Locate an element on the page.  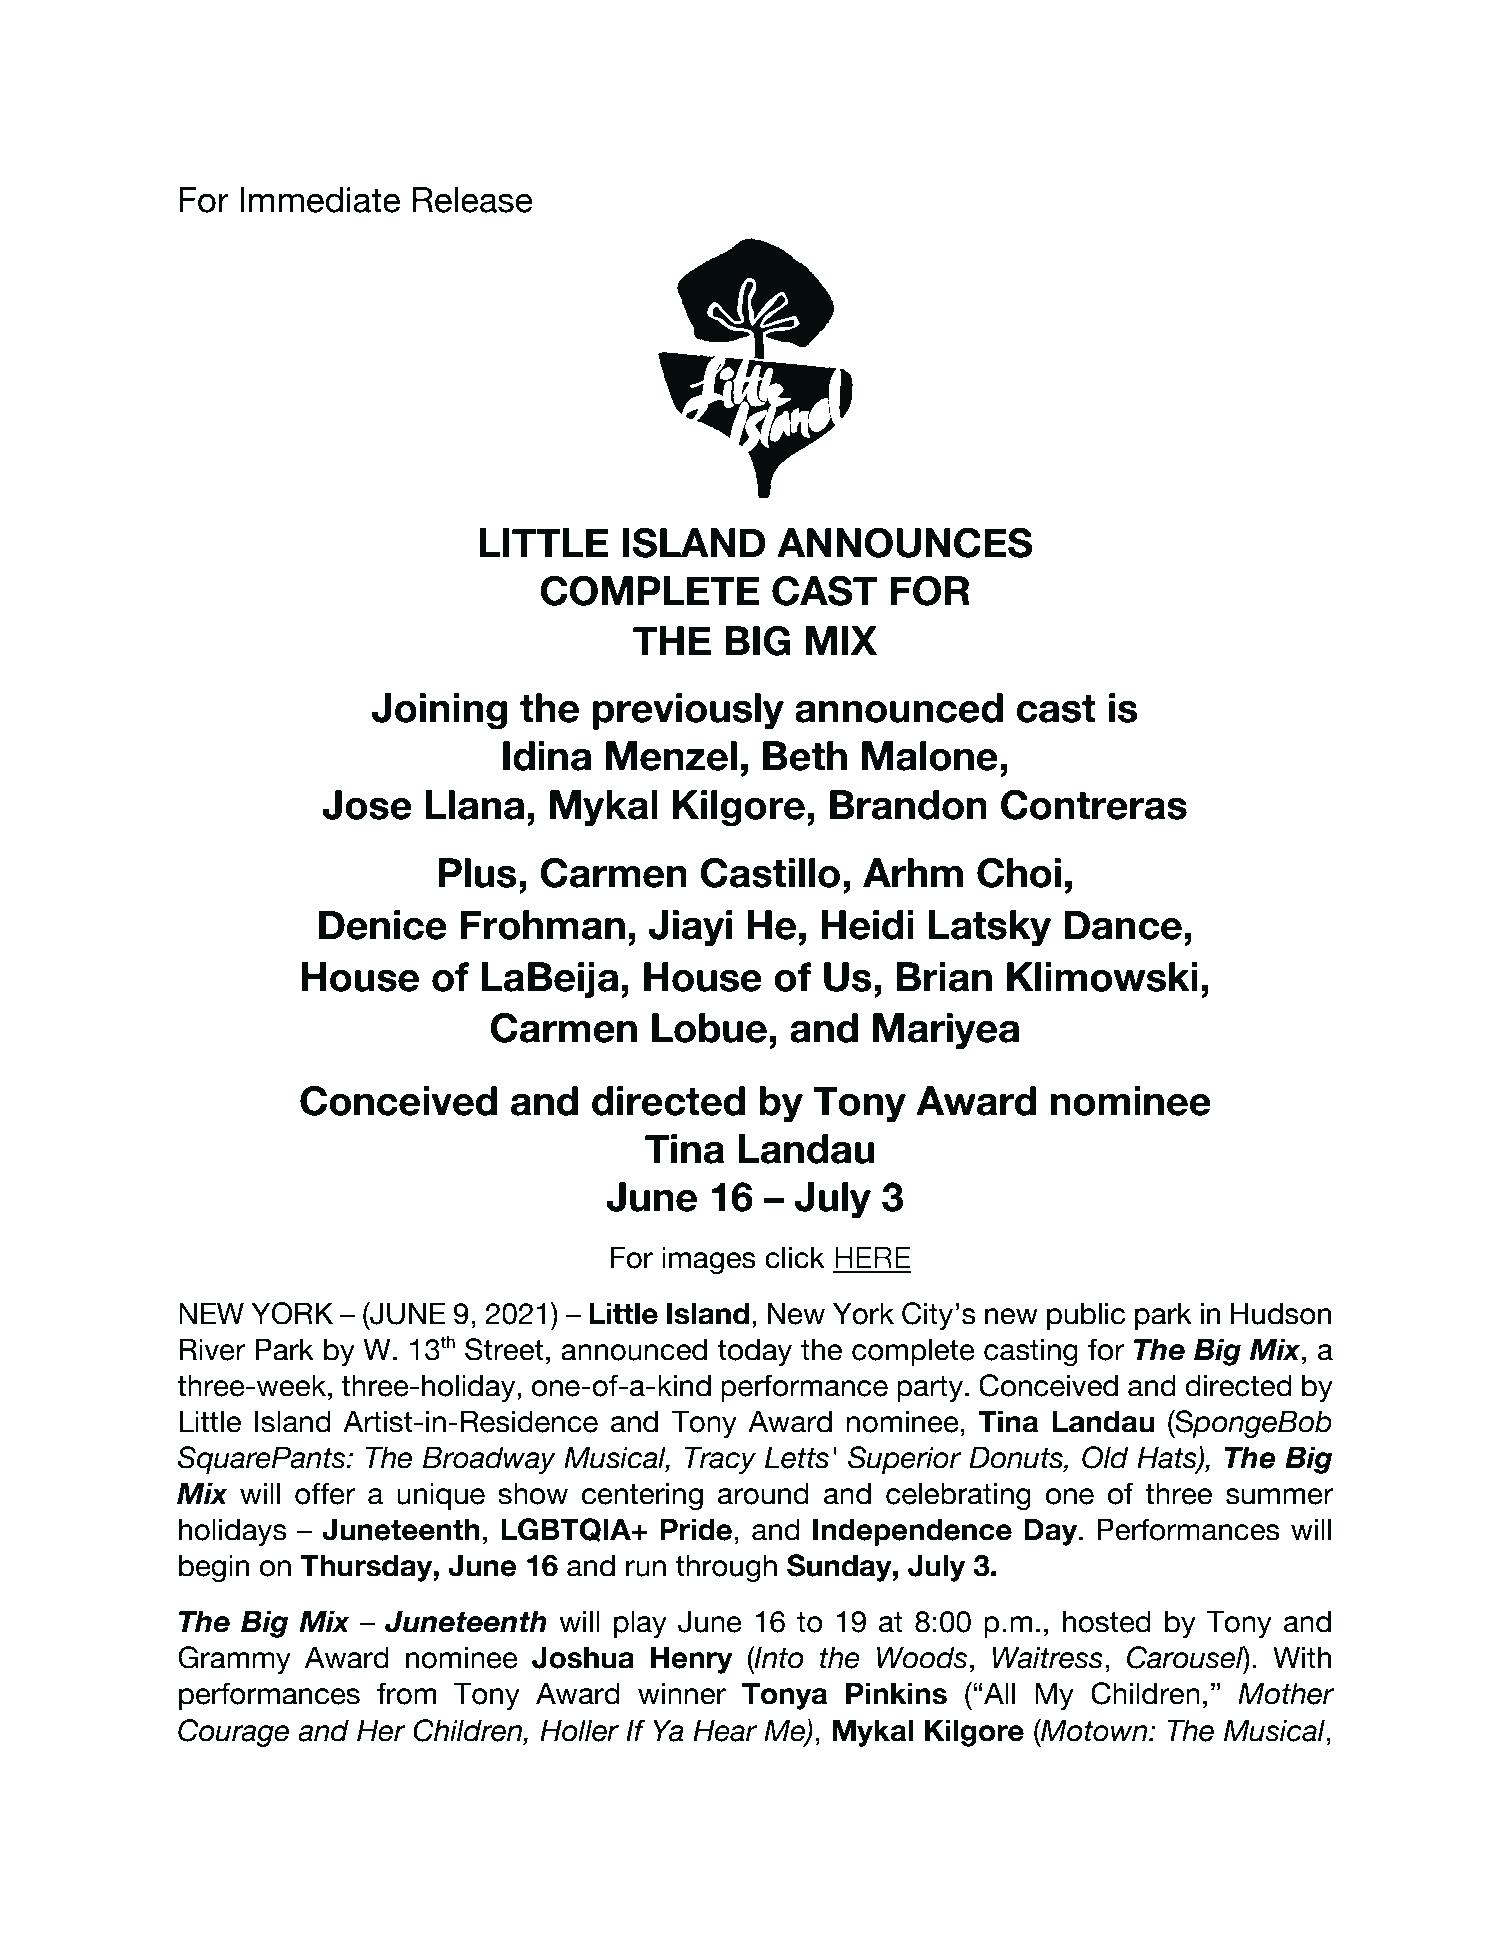
Hear is located at coordinates (725, 1730).
